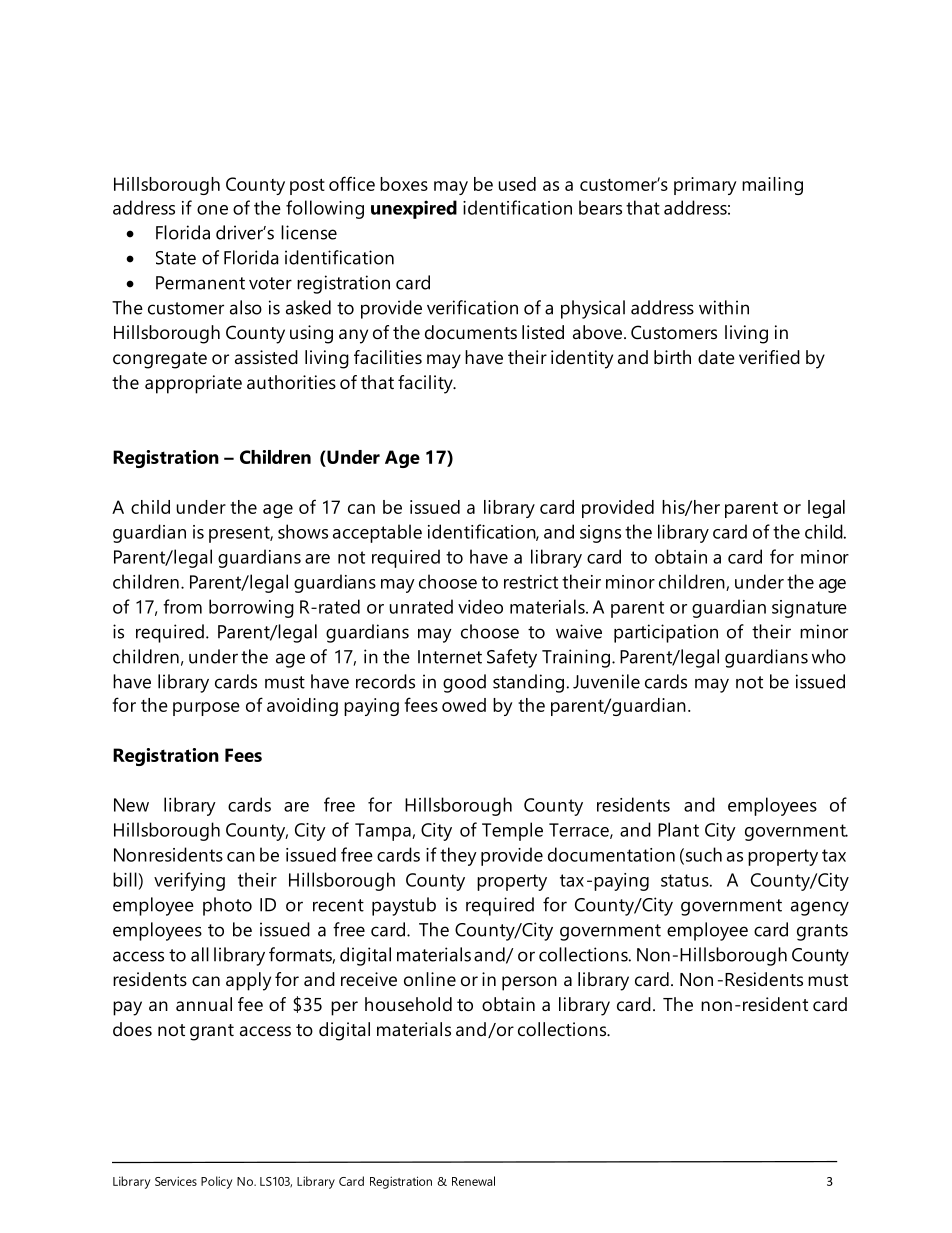 The height and width of the screenshot is (1233, 952). What do you see at coordinates (517, 184) in the screenshot?
I see `used` at bounding box center [517, 184].
